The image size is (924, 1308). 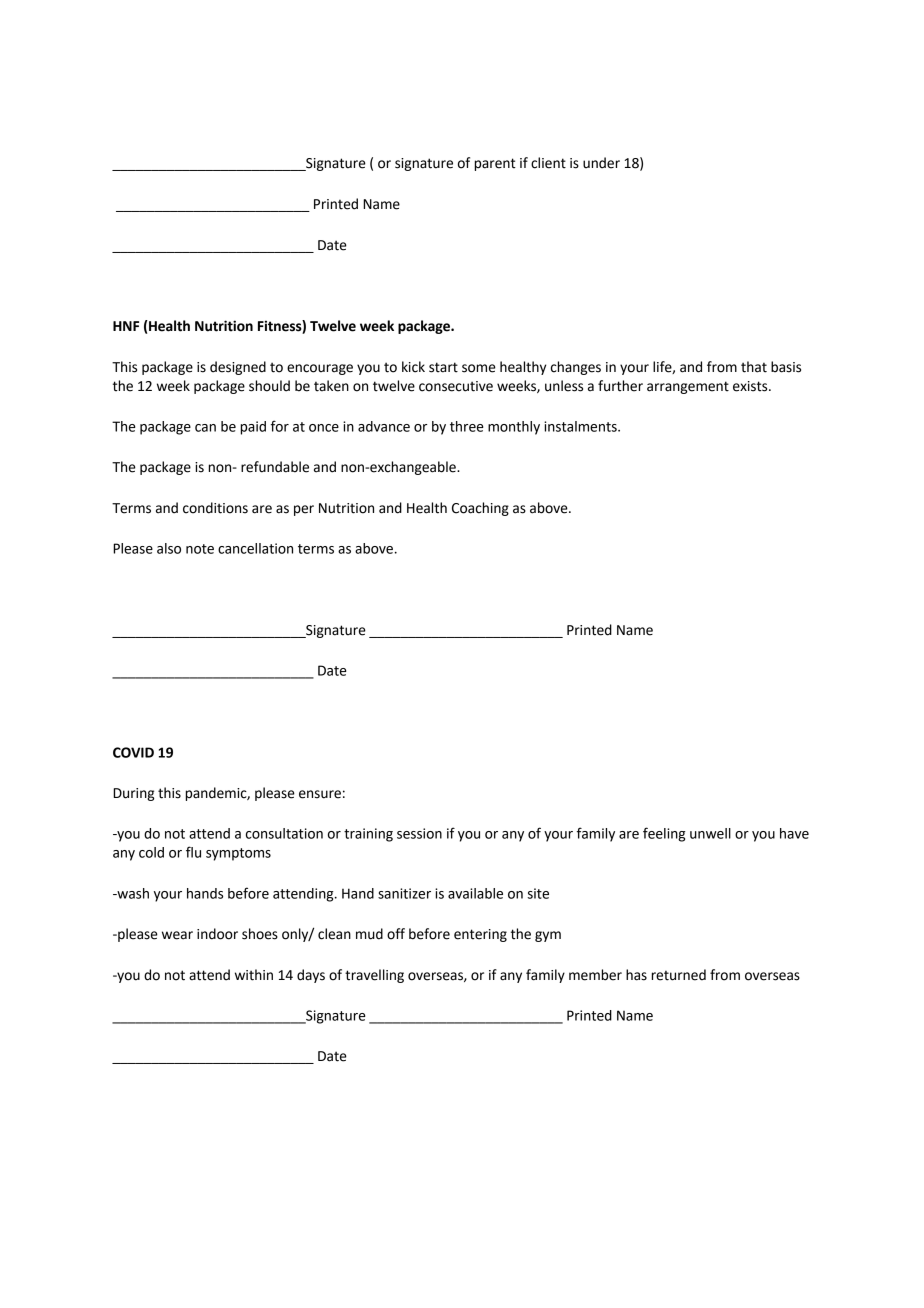 What do you see at coordinates (217, 934) in the image?
I see `indoor` at bounding box center [217, 934].
